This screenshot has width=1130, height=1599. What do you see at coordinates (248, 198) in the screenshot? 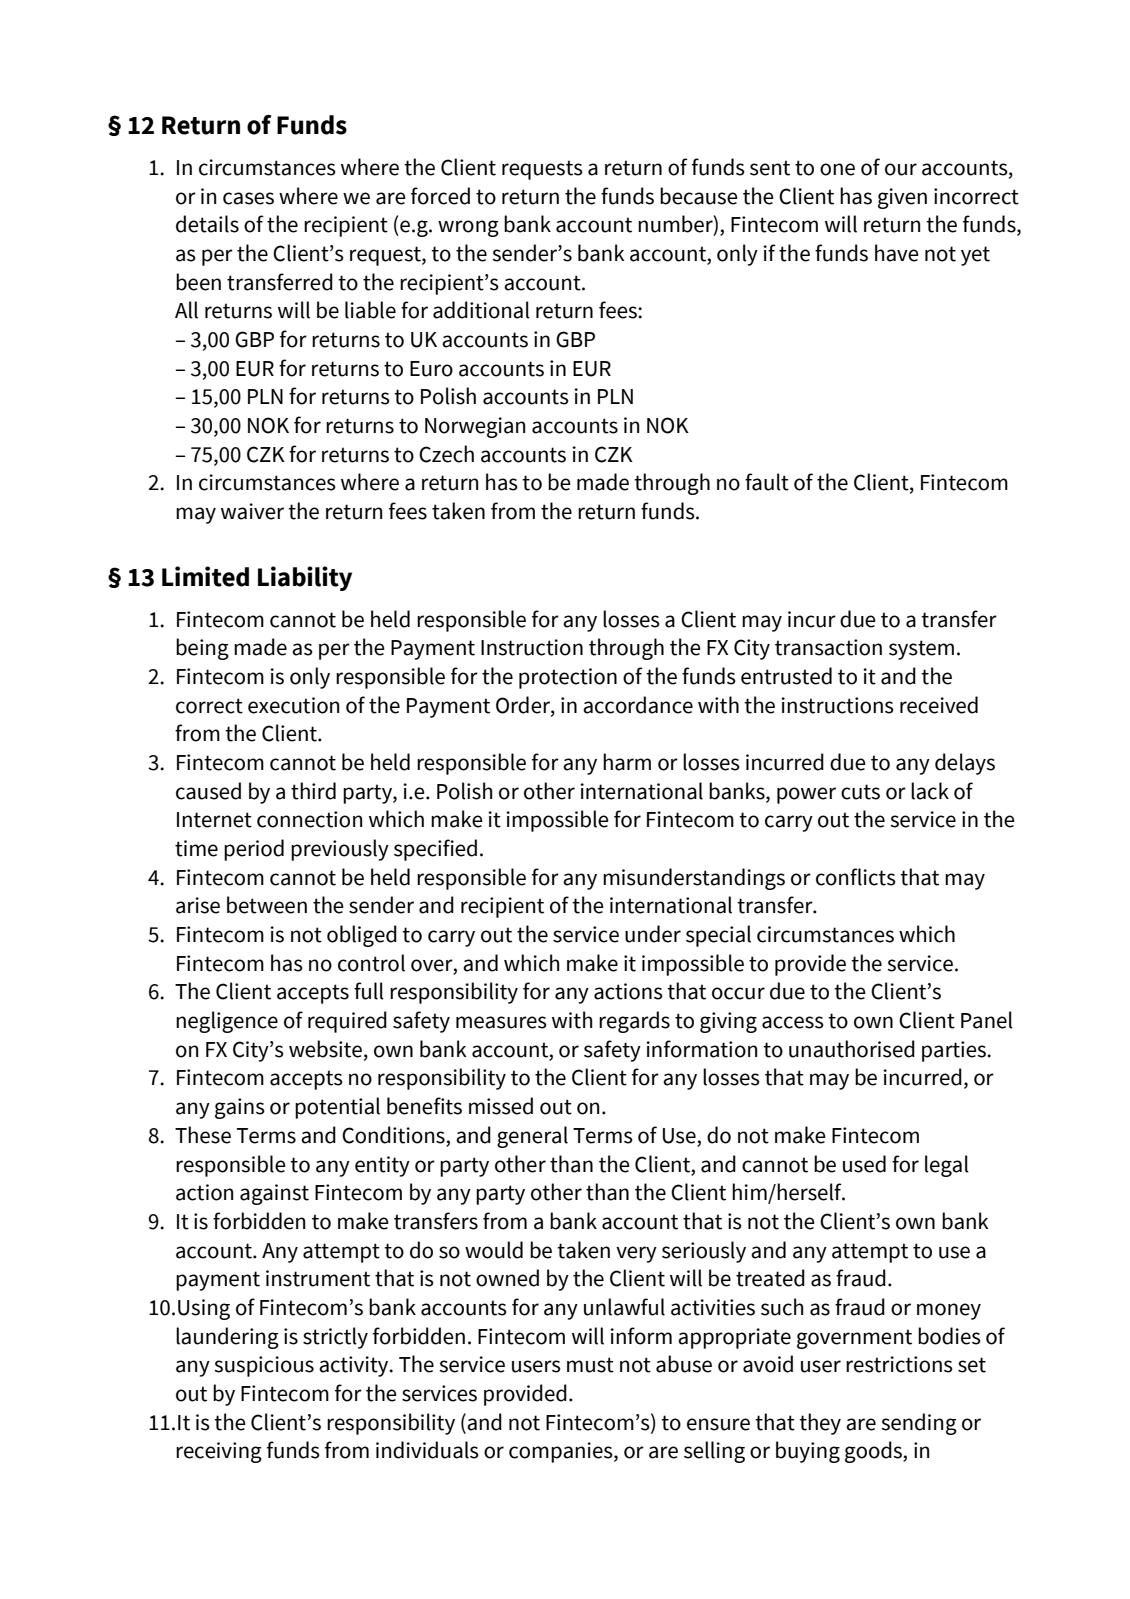
I see `cases` at bounding box center [248, 198].
